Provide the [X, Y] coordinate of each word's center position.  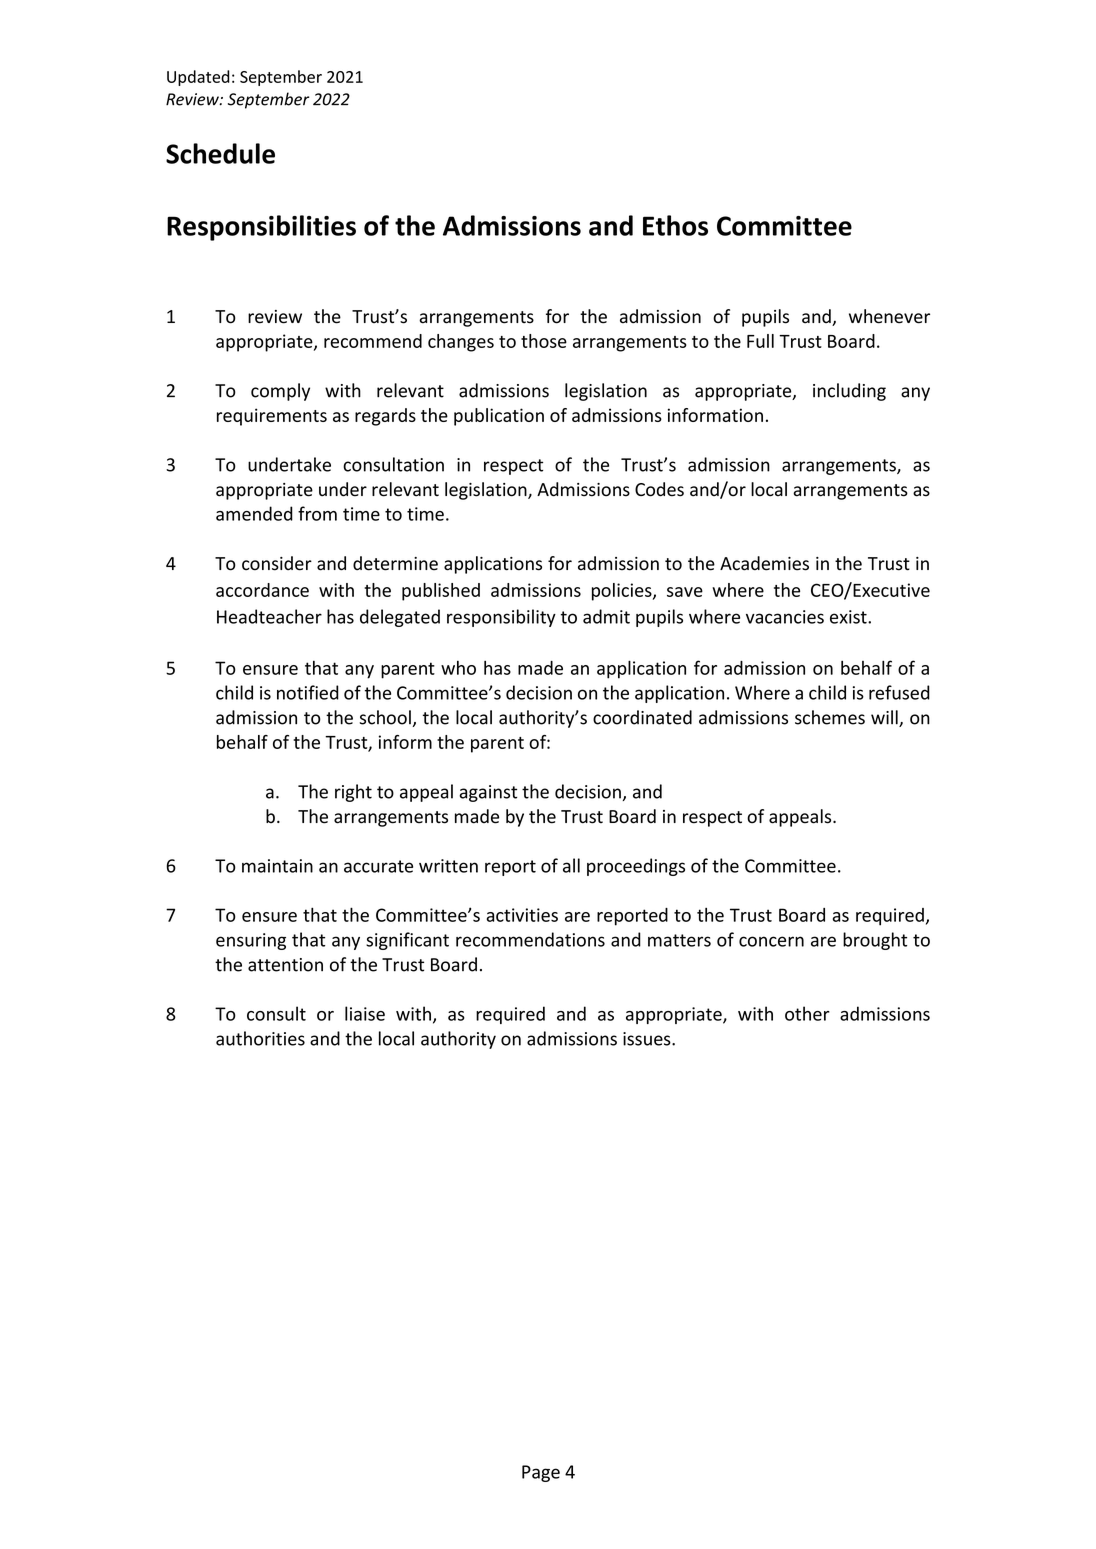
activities [522, 915]
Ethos [675, 225]
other [807, 1013]
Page [541, 1473]
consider [277, 563]
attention [285, 965]
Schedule [220, 153]
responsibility [501, 618]
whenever [889, 316]
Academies [764, 563]
